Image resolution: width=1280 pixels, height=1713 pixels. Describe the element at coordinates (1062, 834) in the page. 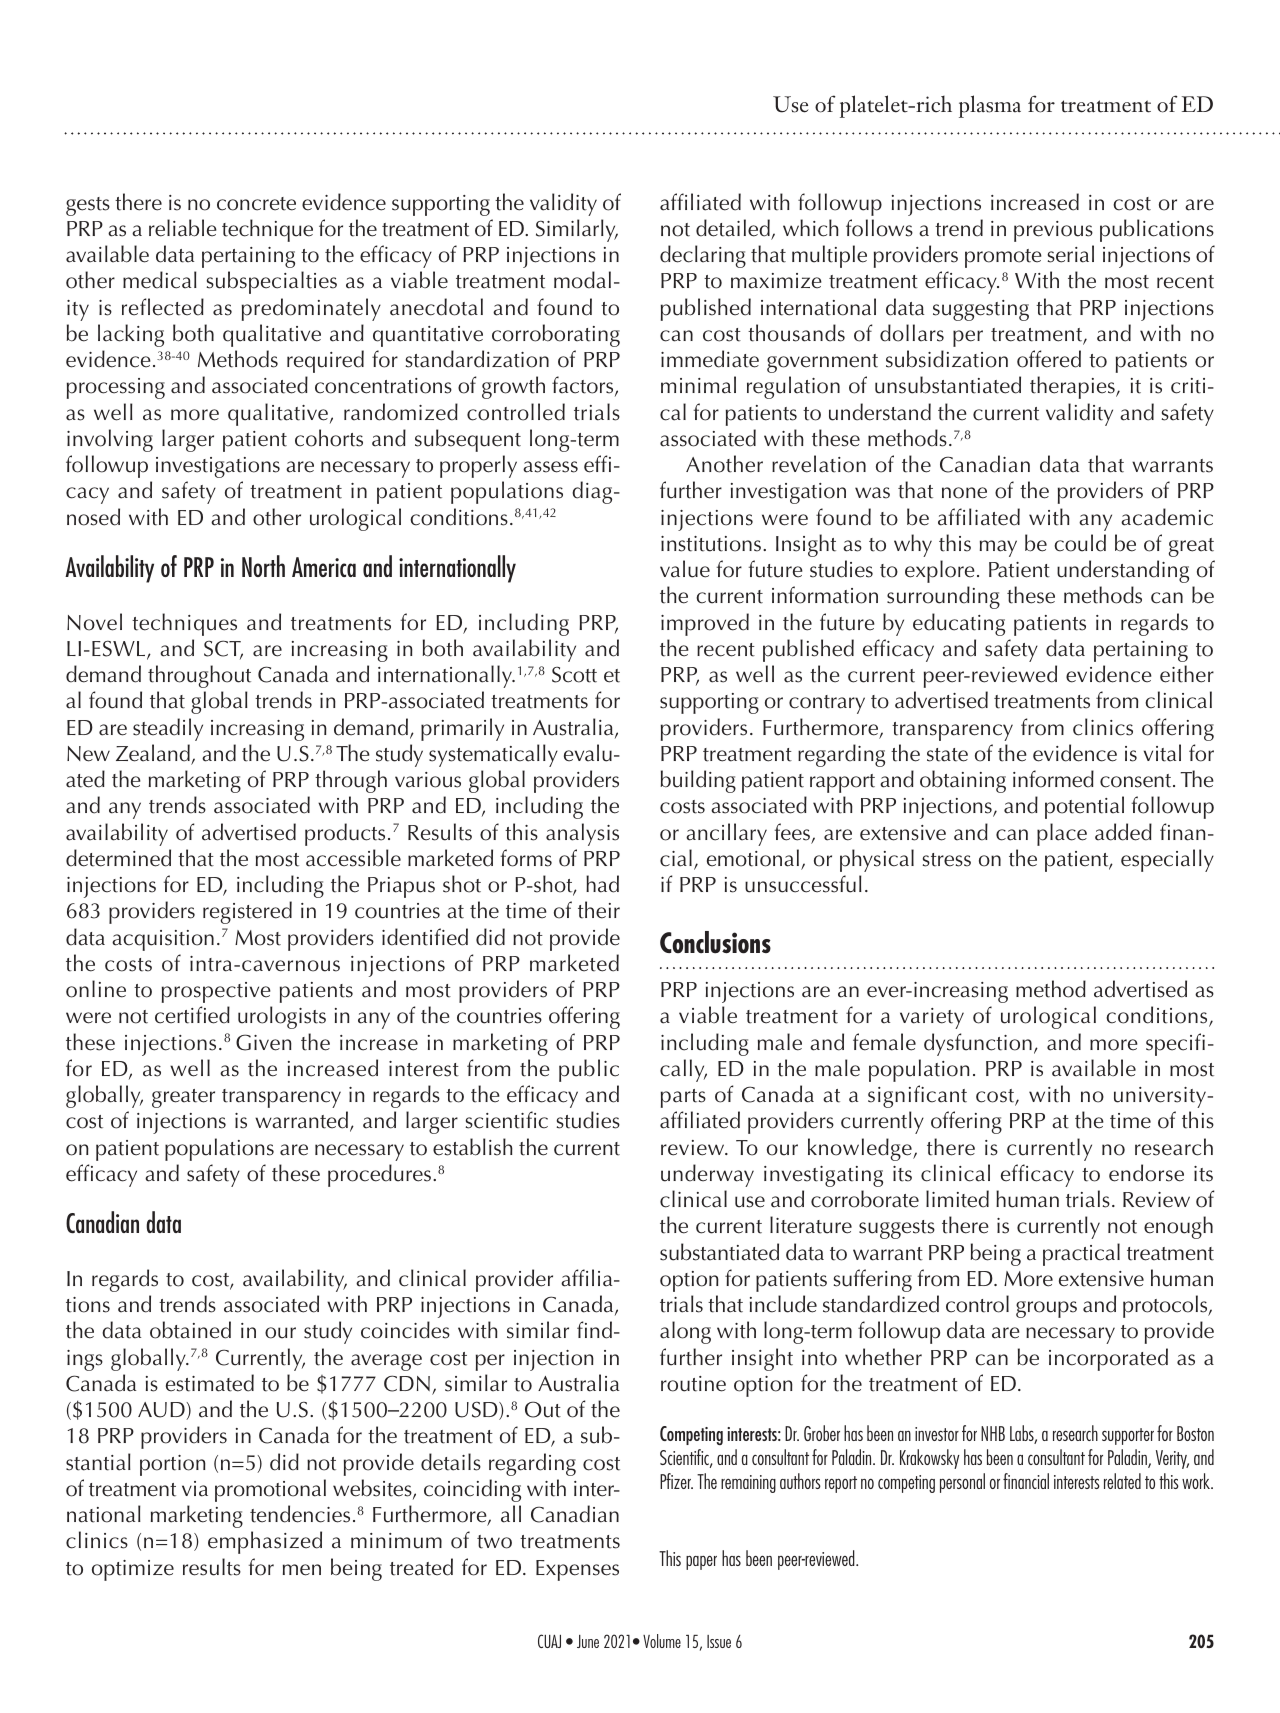

I see `place` at that location.
